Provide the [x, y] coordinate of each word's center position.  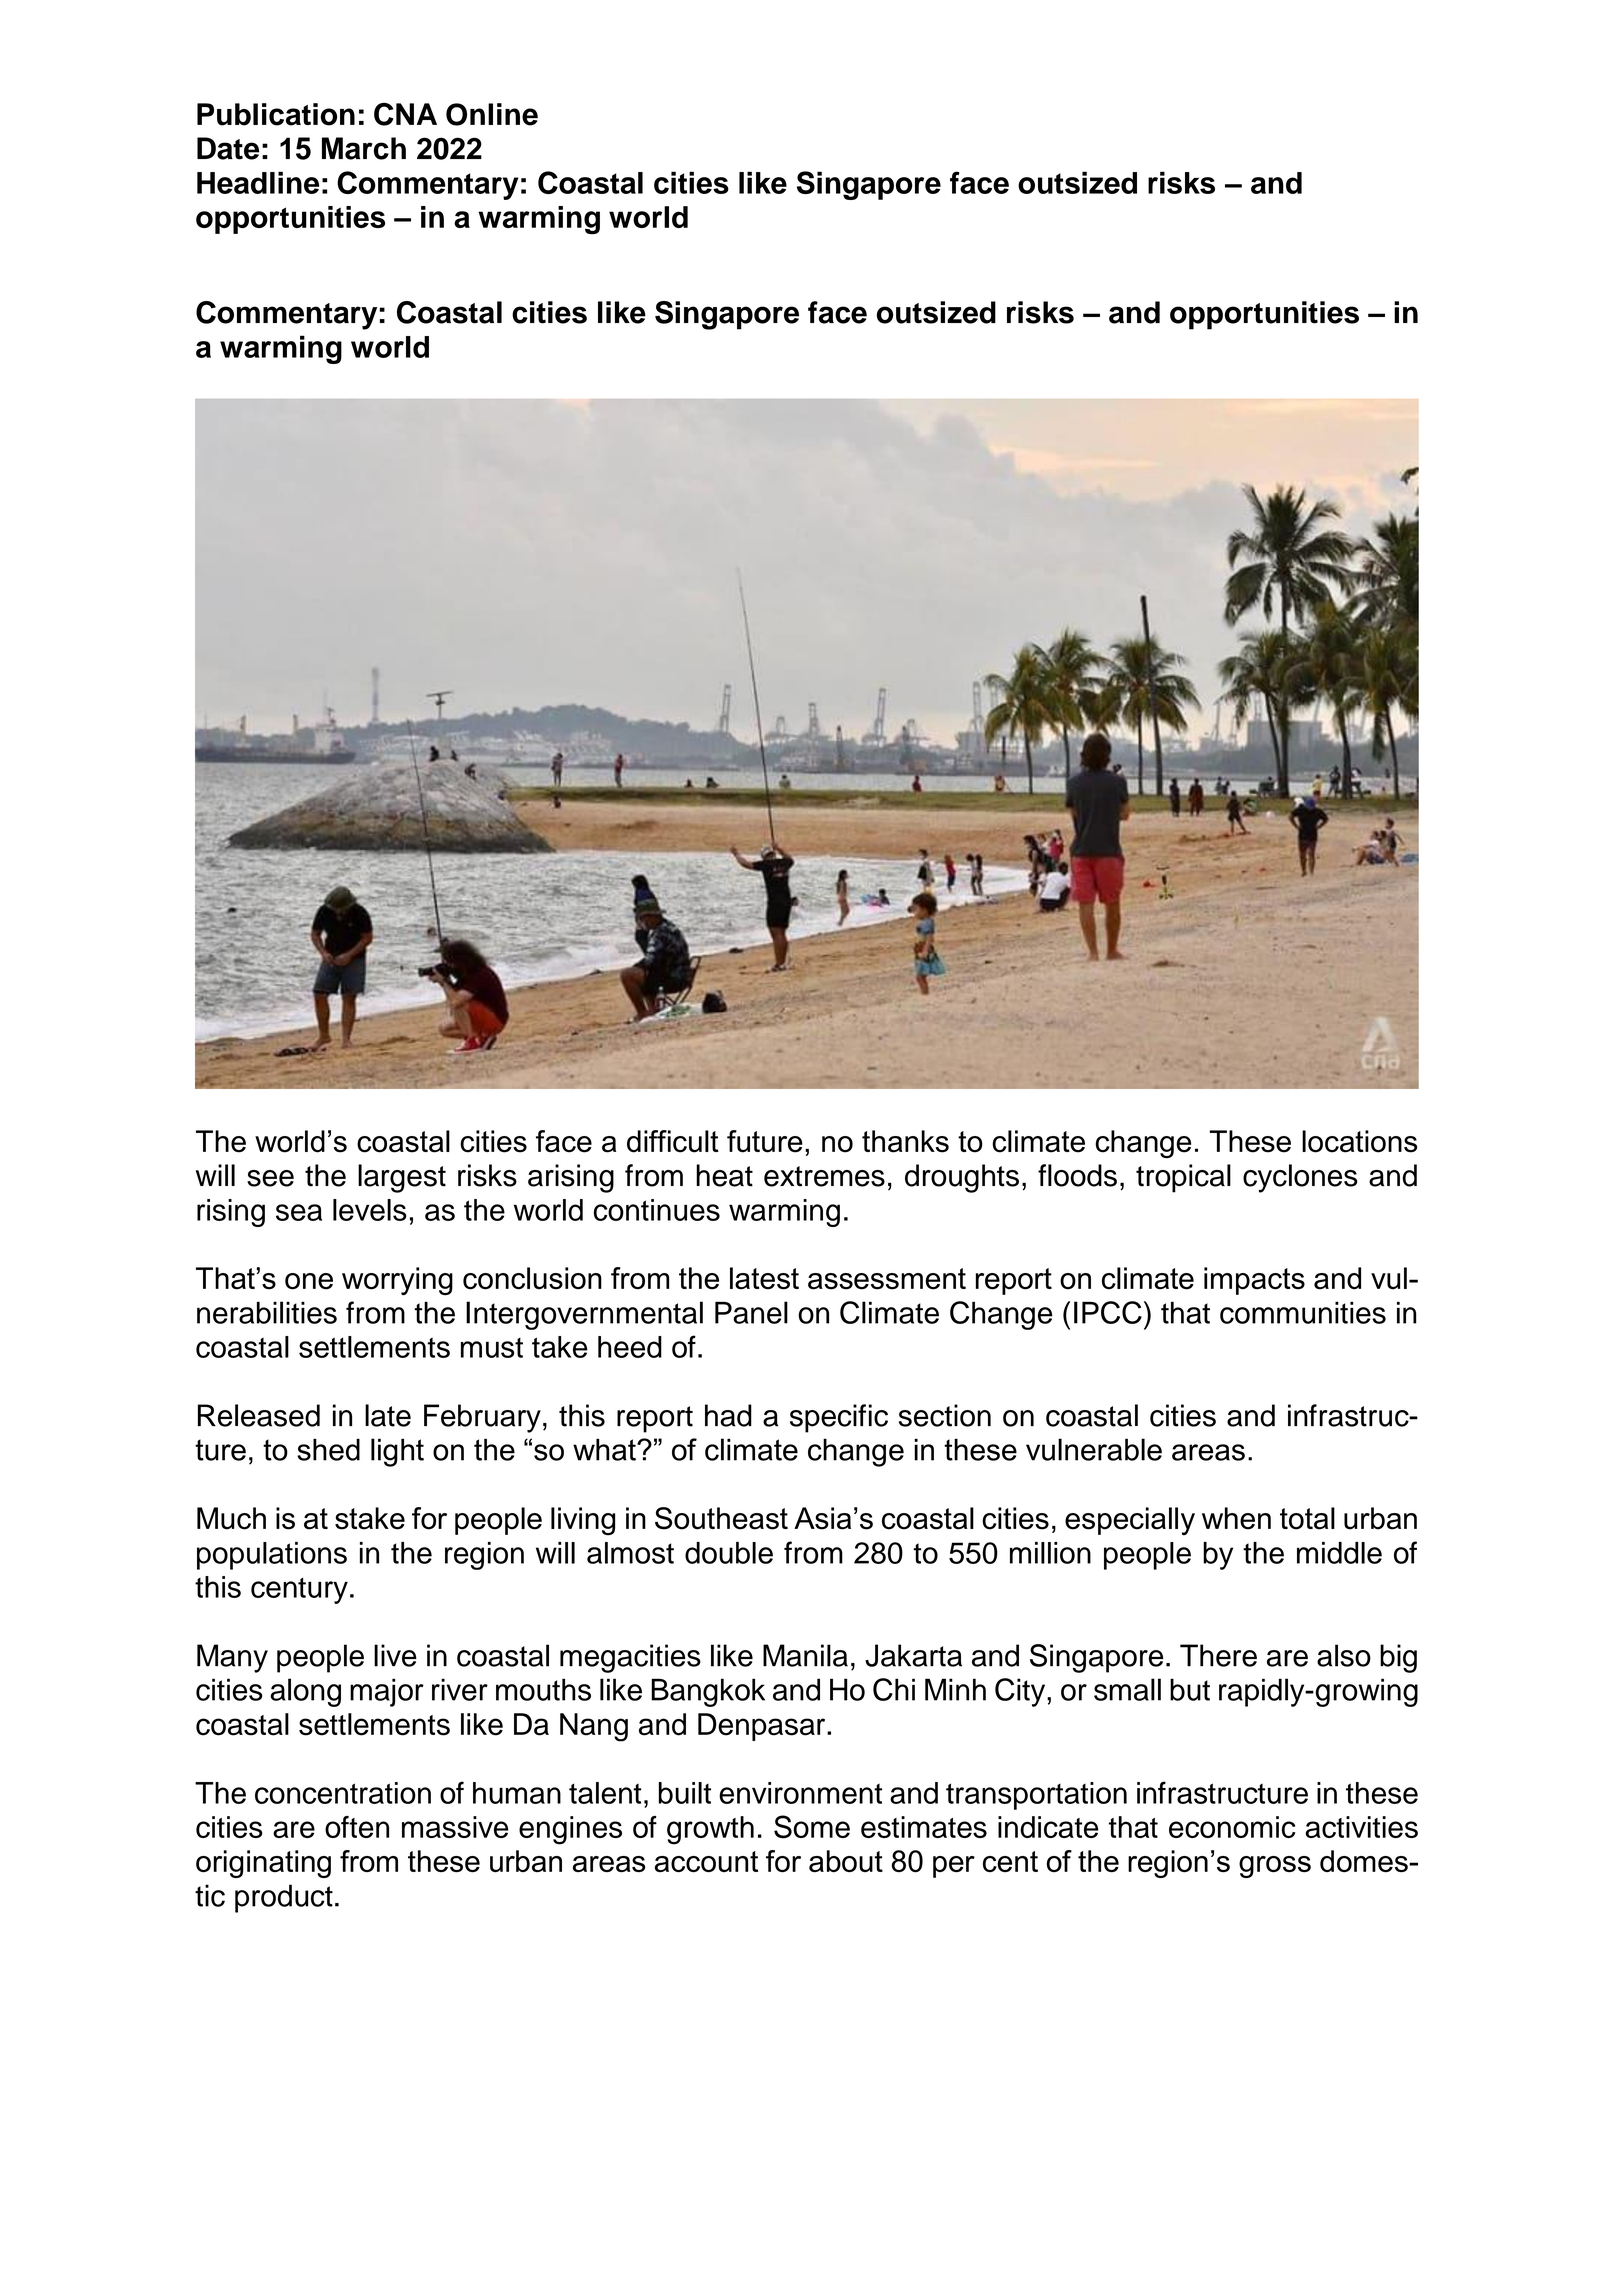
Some [812, 1827]
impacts [1254, 1281]
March [364, 148]
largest [402, 1178]
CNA [405, 114]
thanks [905, 1141]
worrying [397, 1281]
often [357, 1827]
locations [1359, 1141]
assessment [887, 1279]
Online [492, 114]
